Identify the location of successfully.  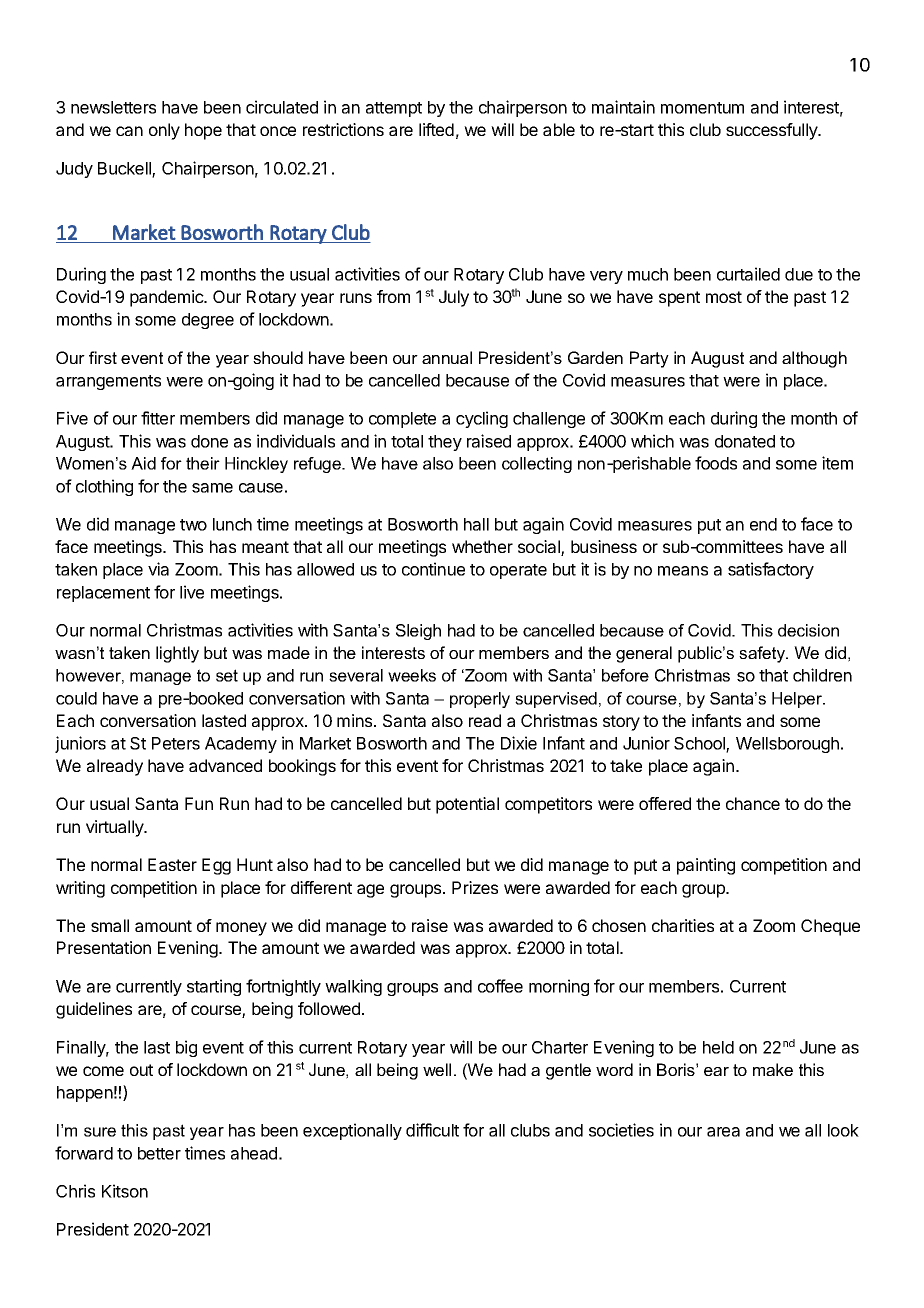
(772, 131).
